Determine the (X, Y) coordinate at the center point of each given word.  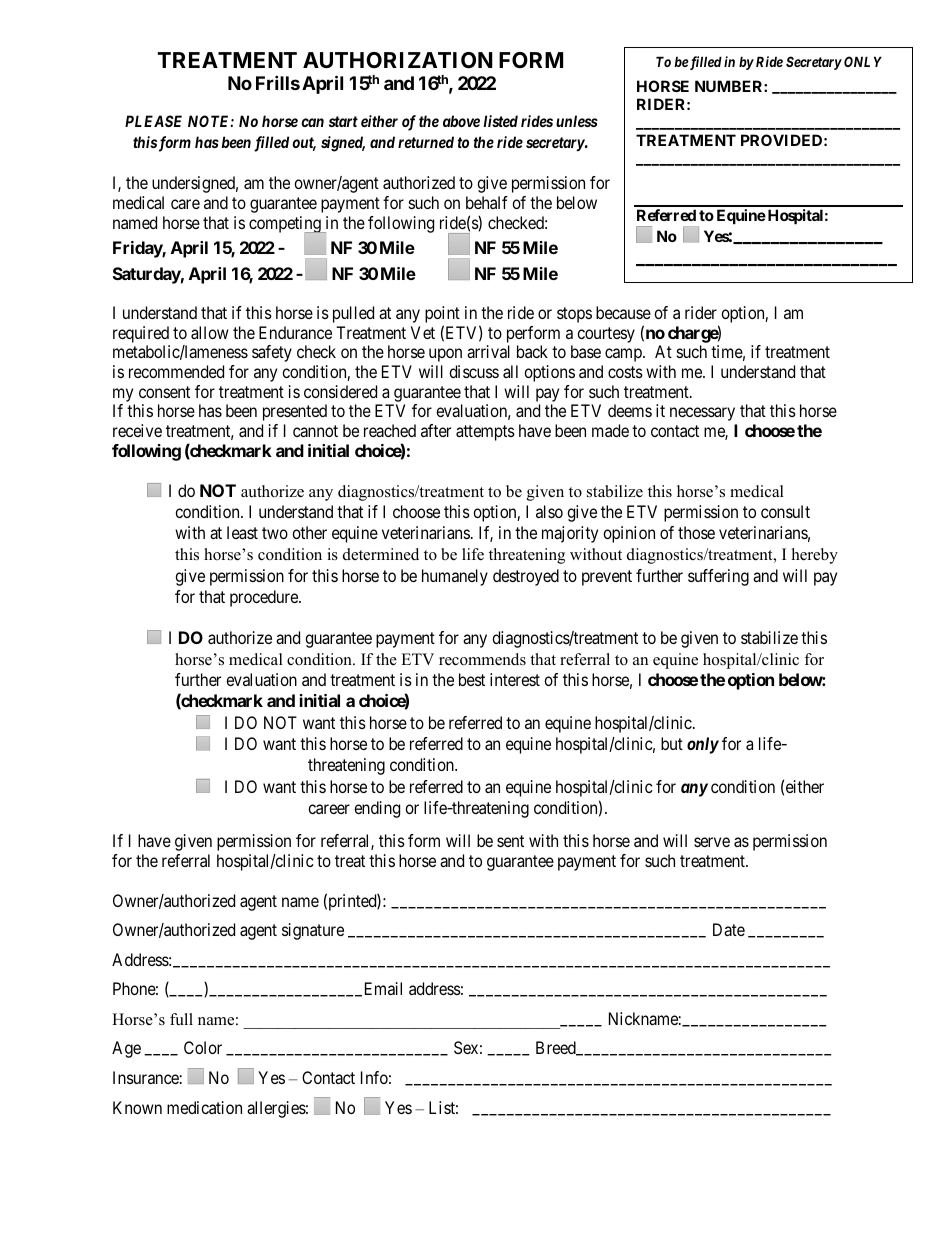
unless (577, 121)
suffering (718, 577)
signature (313, 931)
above (461, 121)
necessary (702, 414)
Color (203, 1047)
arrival (488, 351)
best (472, 679)
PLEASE (153, 121)
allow (210, 332)
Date (729, 929)
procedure (265, 598)
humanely (455, 577)
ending (377, 809)
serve (712, 842)
